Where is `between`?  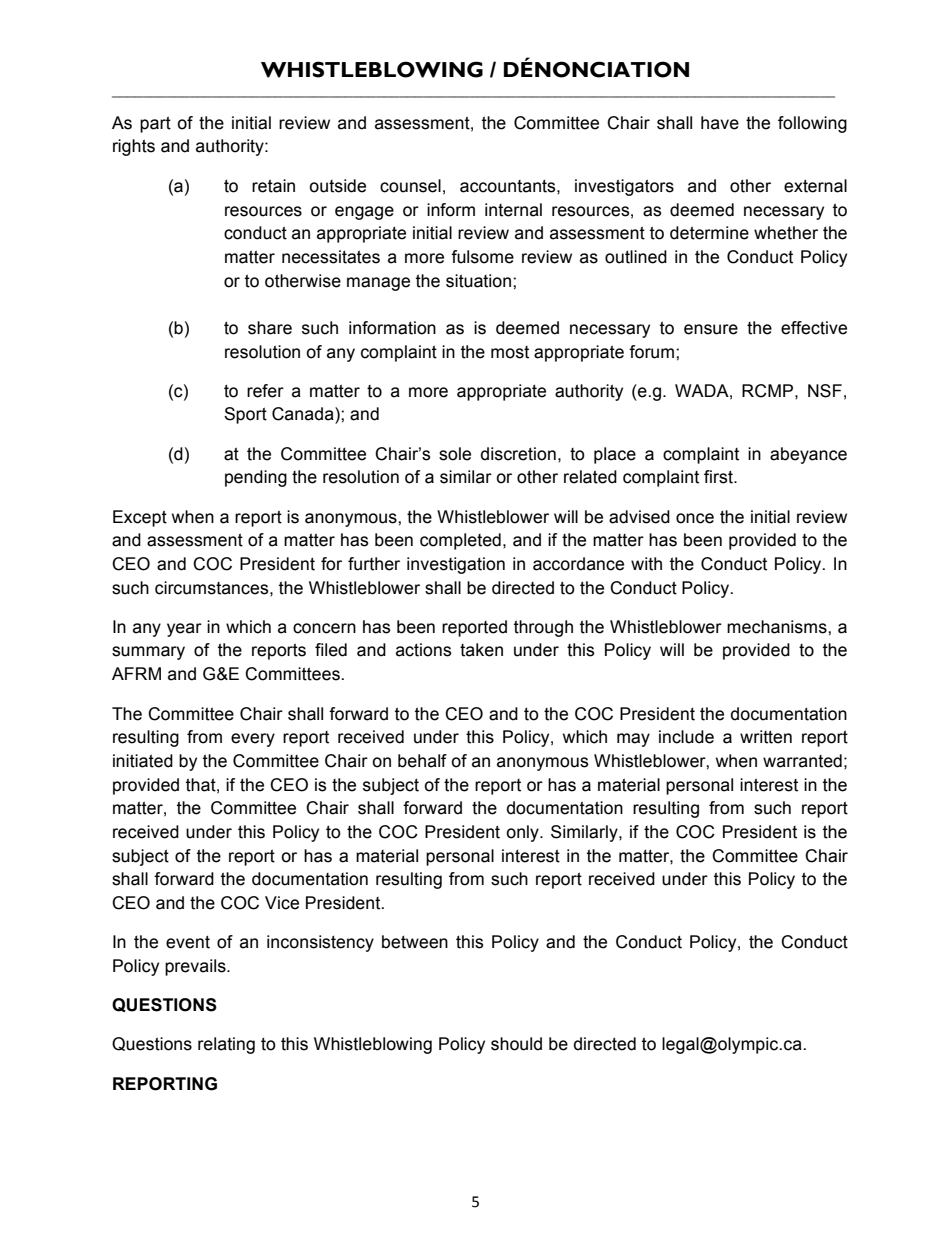
between is located at coordinates (415, 942).
